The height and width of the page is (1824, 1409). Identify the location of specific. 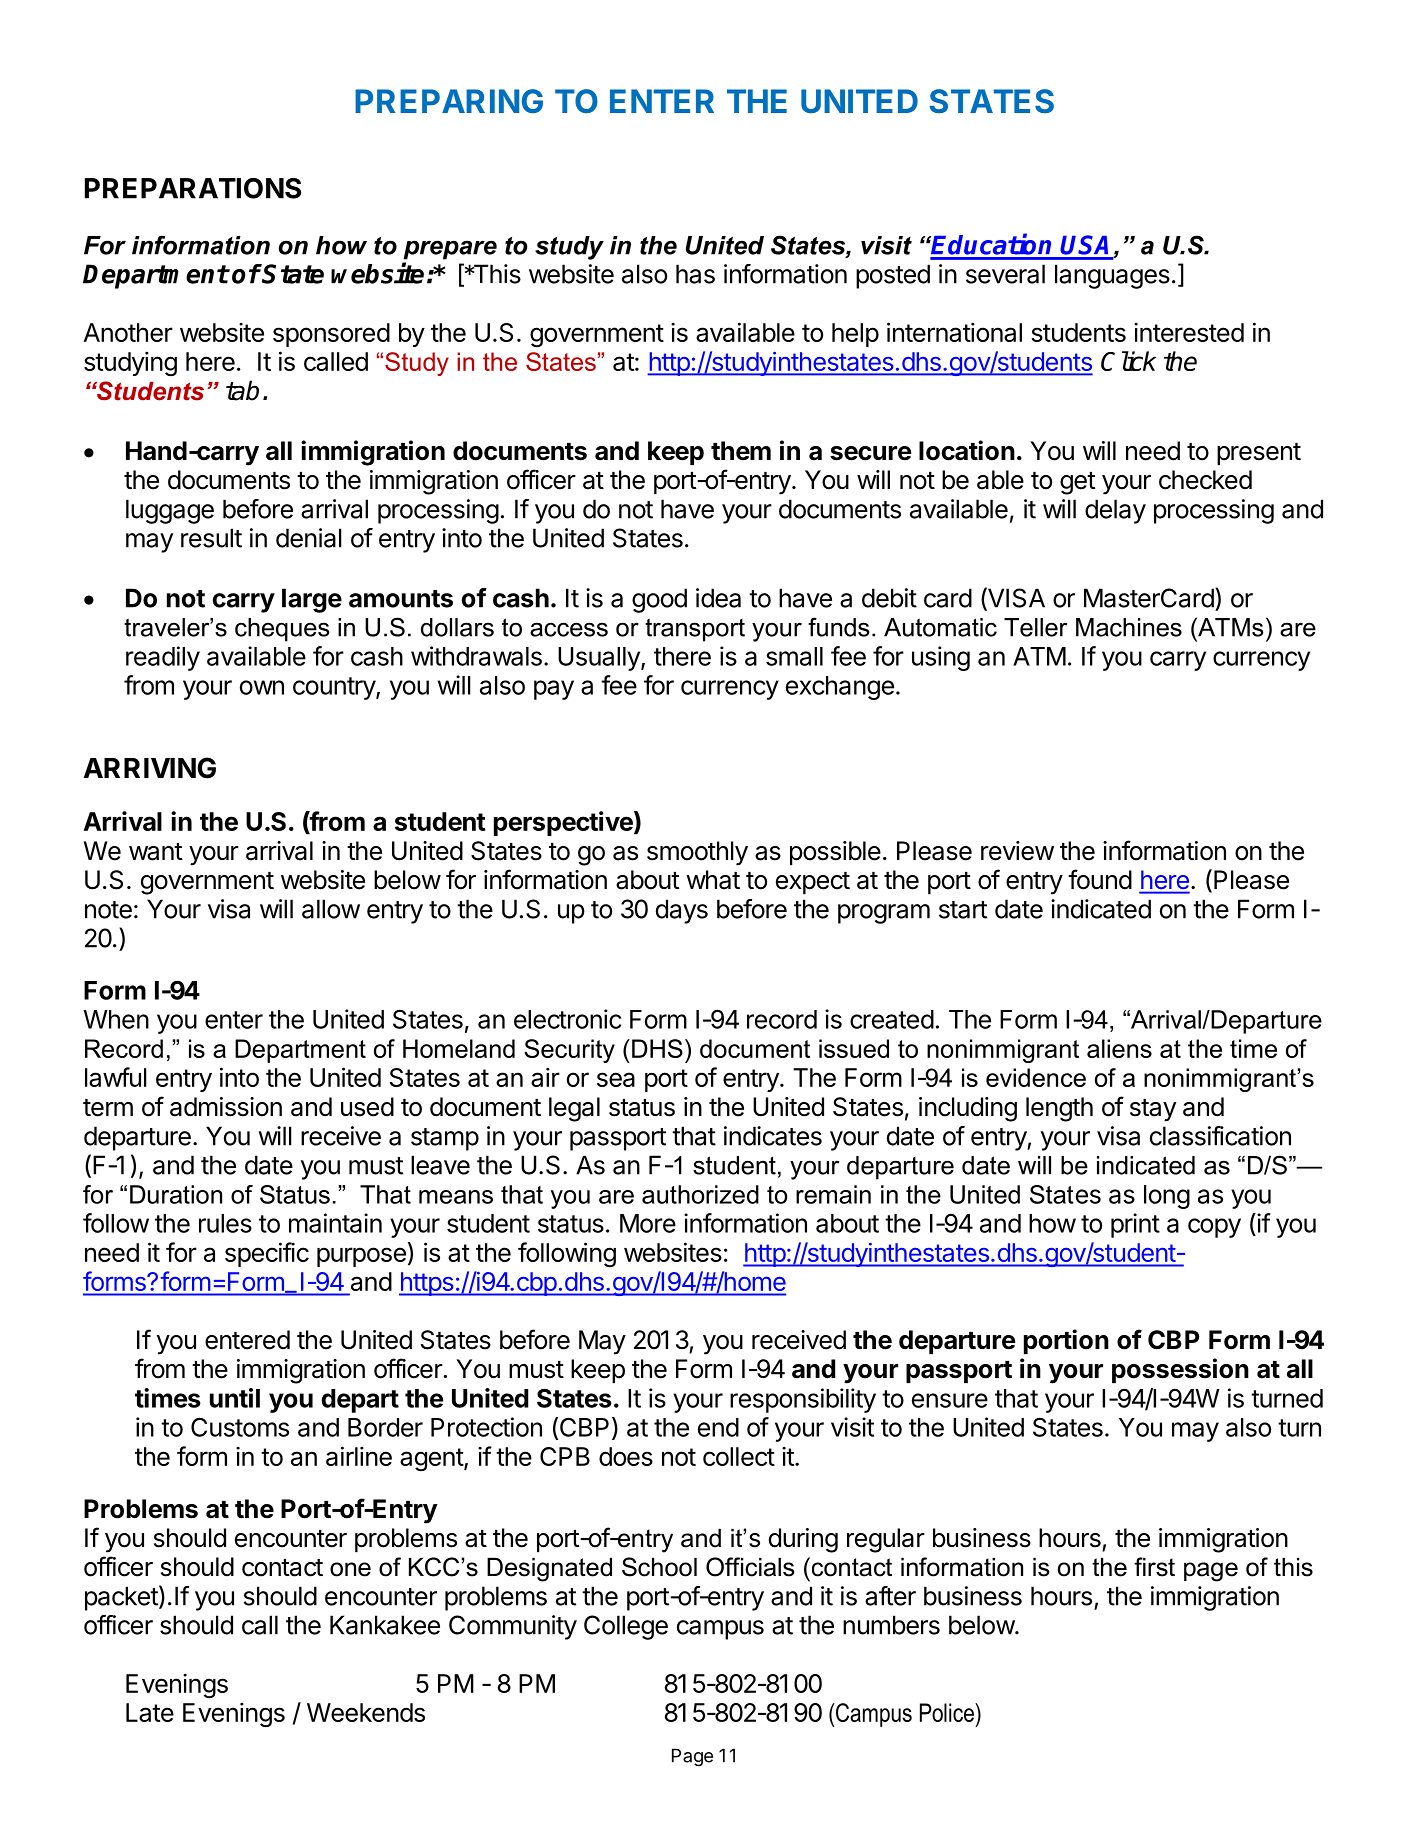
(267, 1254).
